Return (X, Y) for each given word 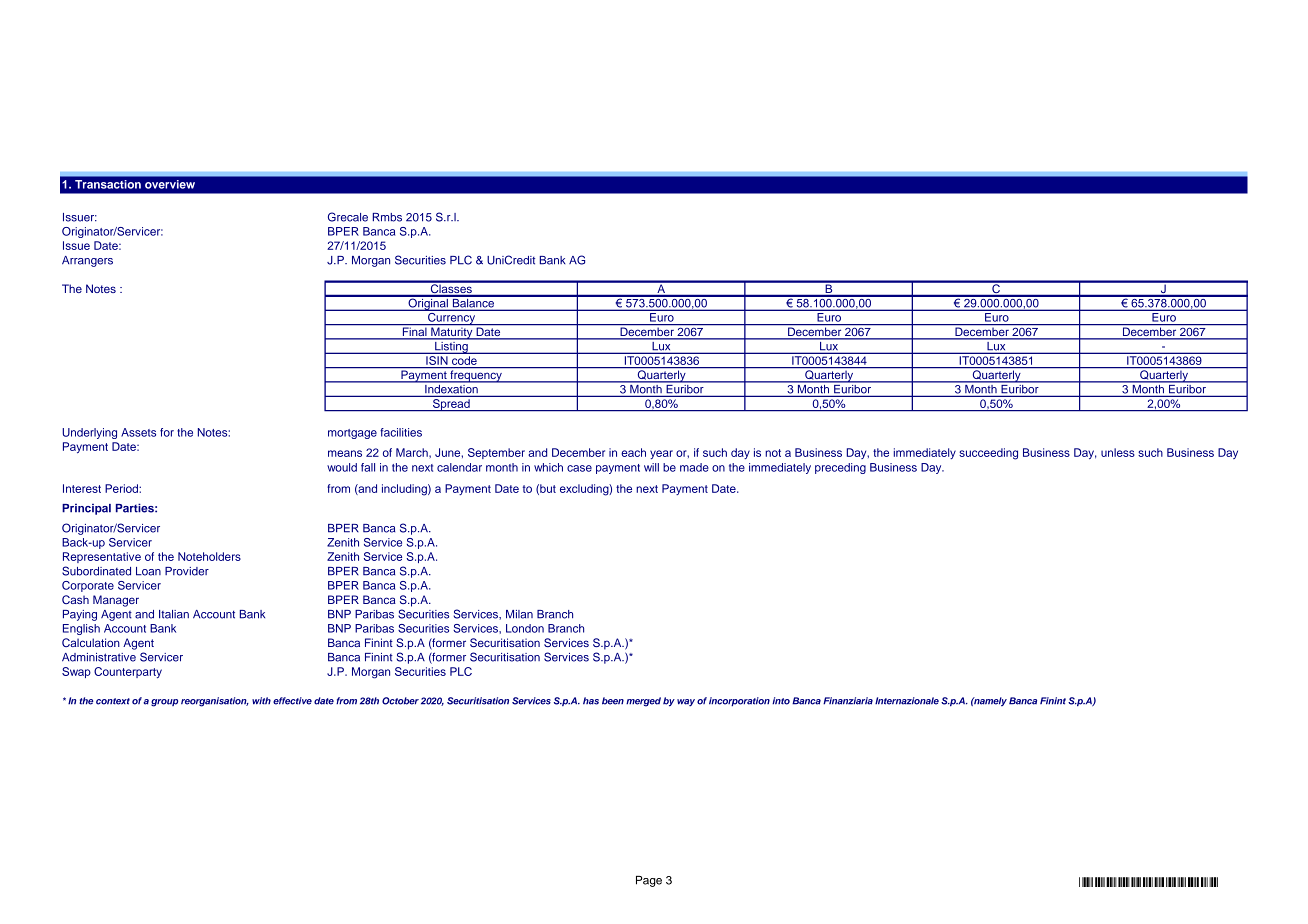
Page (649, 881)
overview (170, 184)
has (591, 701)
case (579, 468)
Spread (451, 405)
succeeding (988, 454)
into (781, 701)
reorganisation (215, 702)
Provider (187, 571)
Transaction (108, 184)
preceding (840, 468)
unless (1118, 452)
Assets (138, 432)
